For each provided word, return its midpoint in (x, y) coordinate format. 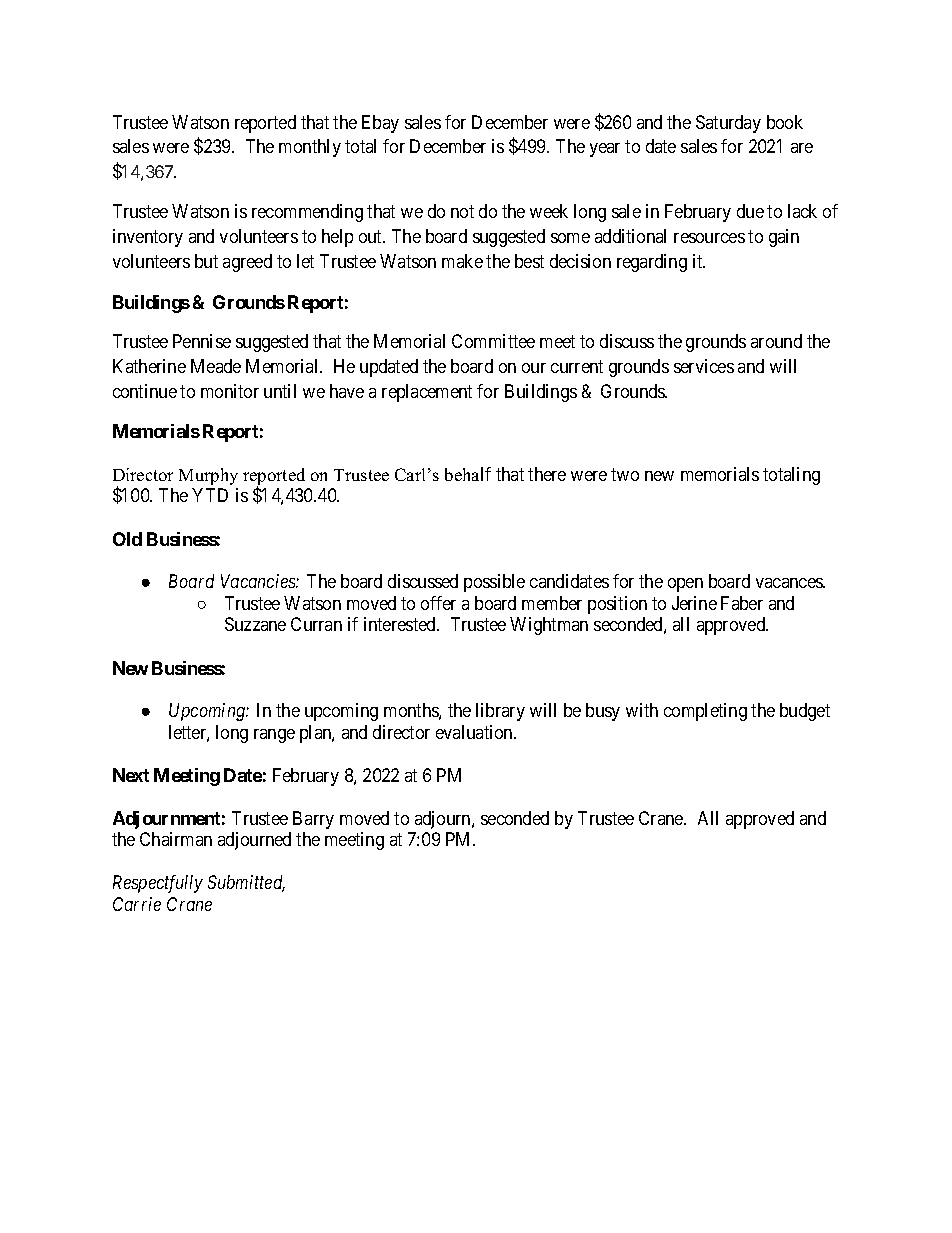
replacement (427, 393)
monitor (230, 391)
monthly (310, 148)
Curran (316, 624)
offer (438, 603)
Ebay (380, 124)
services (704, 366)
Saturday (728, 124)
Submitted (246, 883)
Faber (742, 603)
